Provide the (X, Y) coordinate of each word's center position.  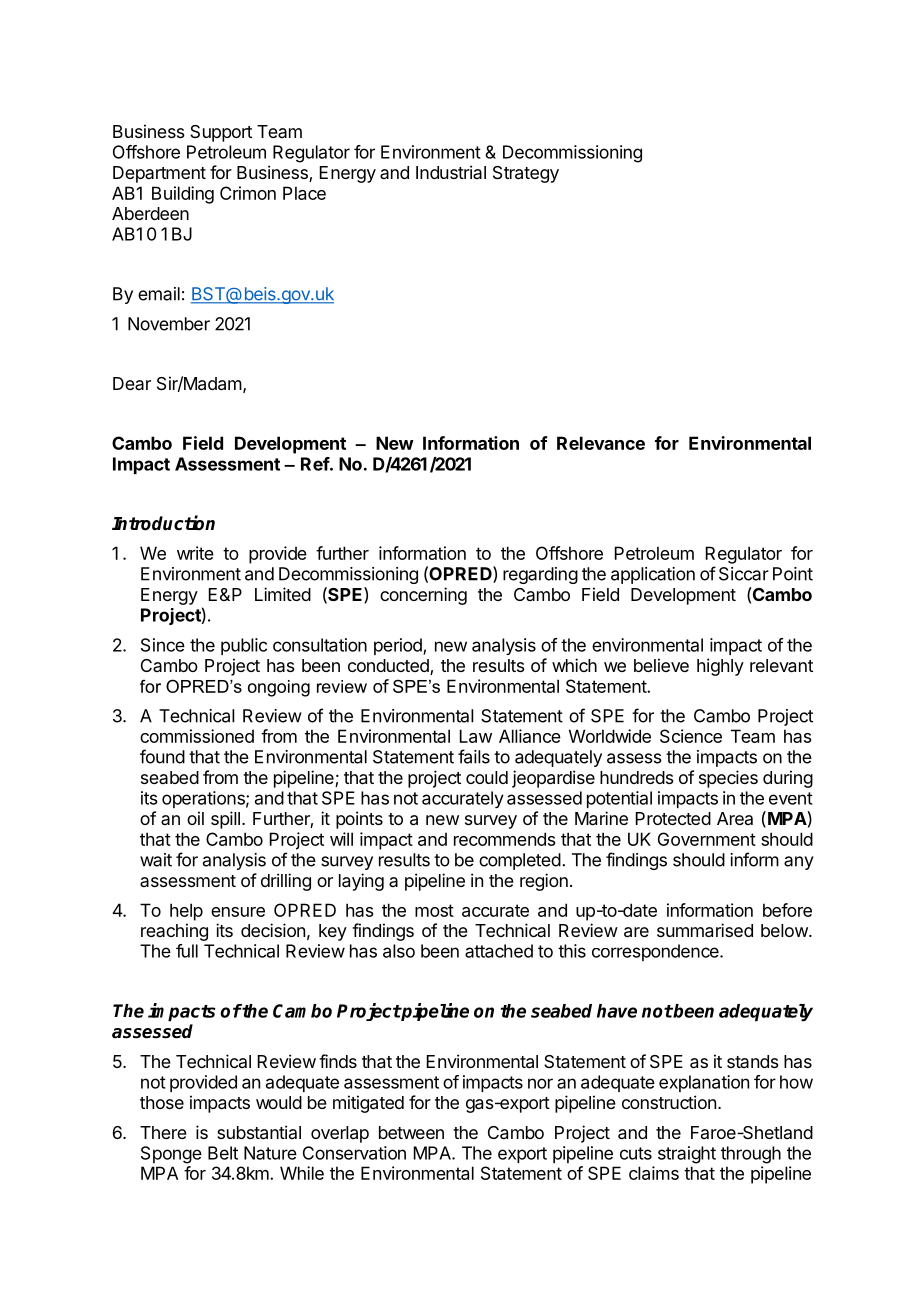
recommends (504, 839)
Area (735, 818)
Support (221, 133)
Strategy (526, 174)
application (653, 575)
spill (225, 820)
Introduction (163, 523)
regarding (540, 575)
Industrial (451, 172)
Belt (223, 1153)
